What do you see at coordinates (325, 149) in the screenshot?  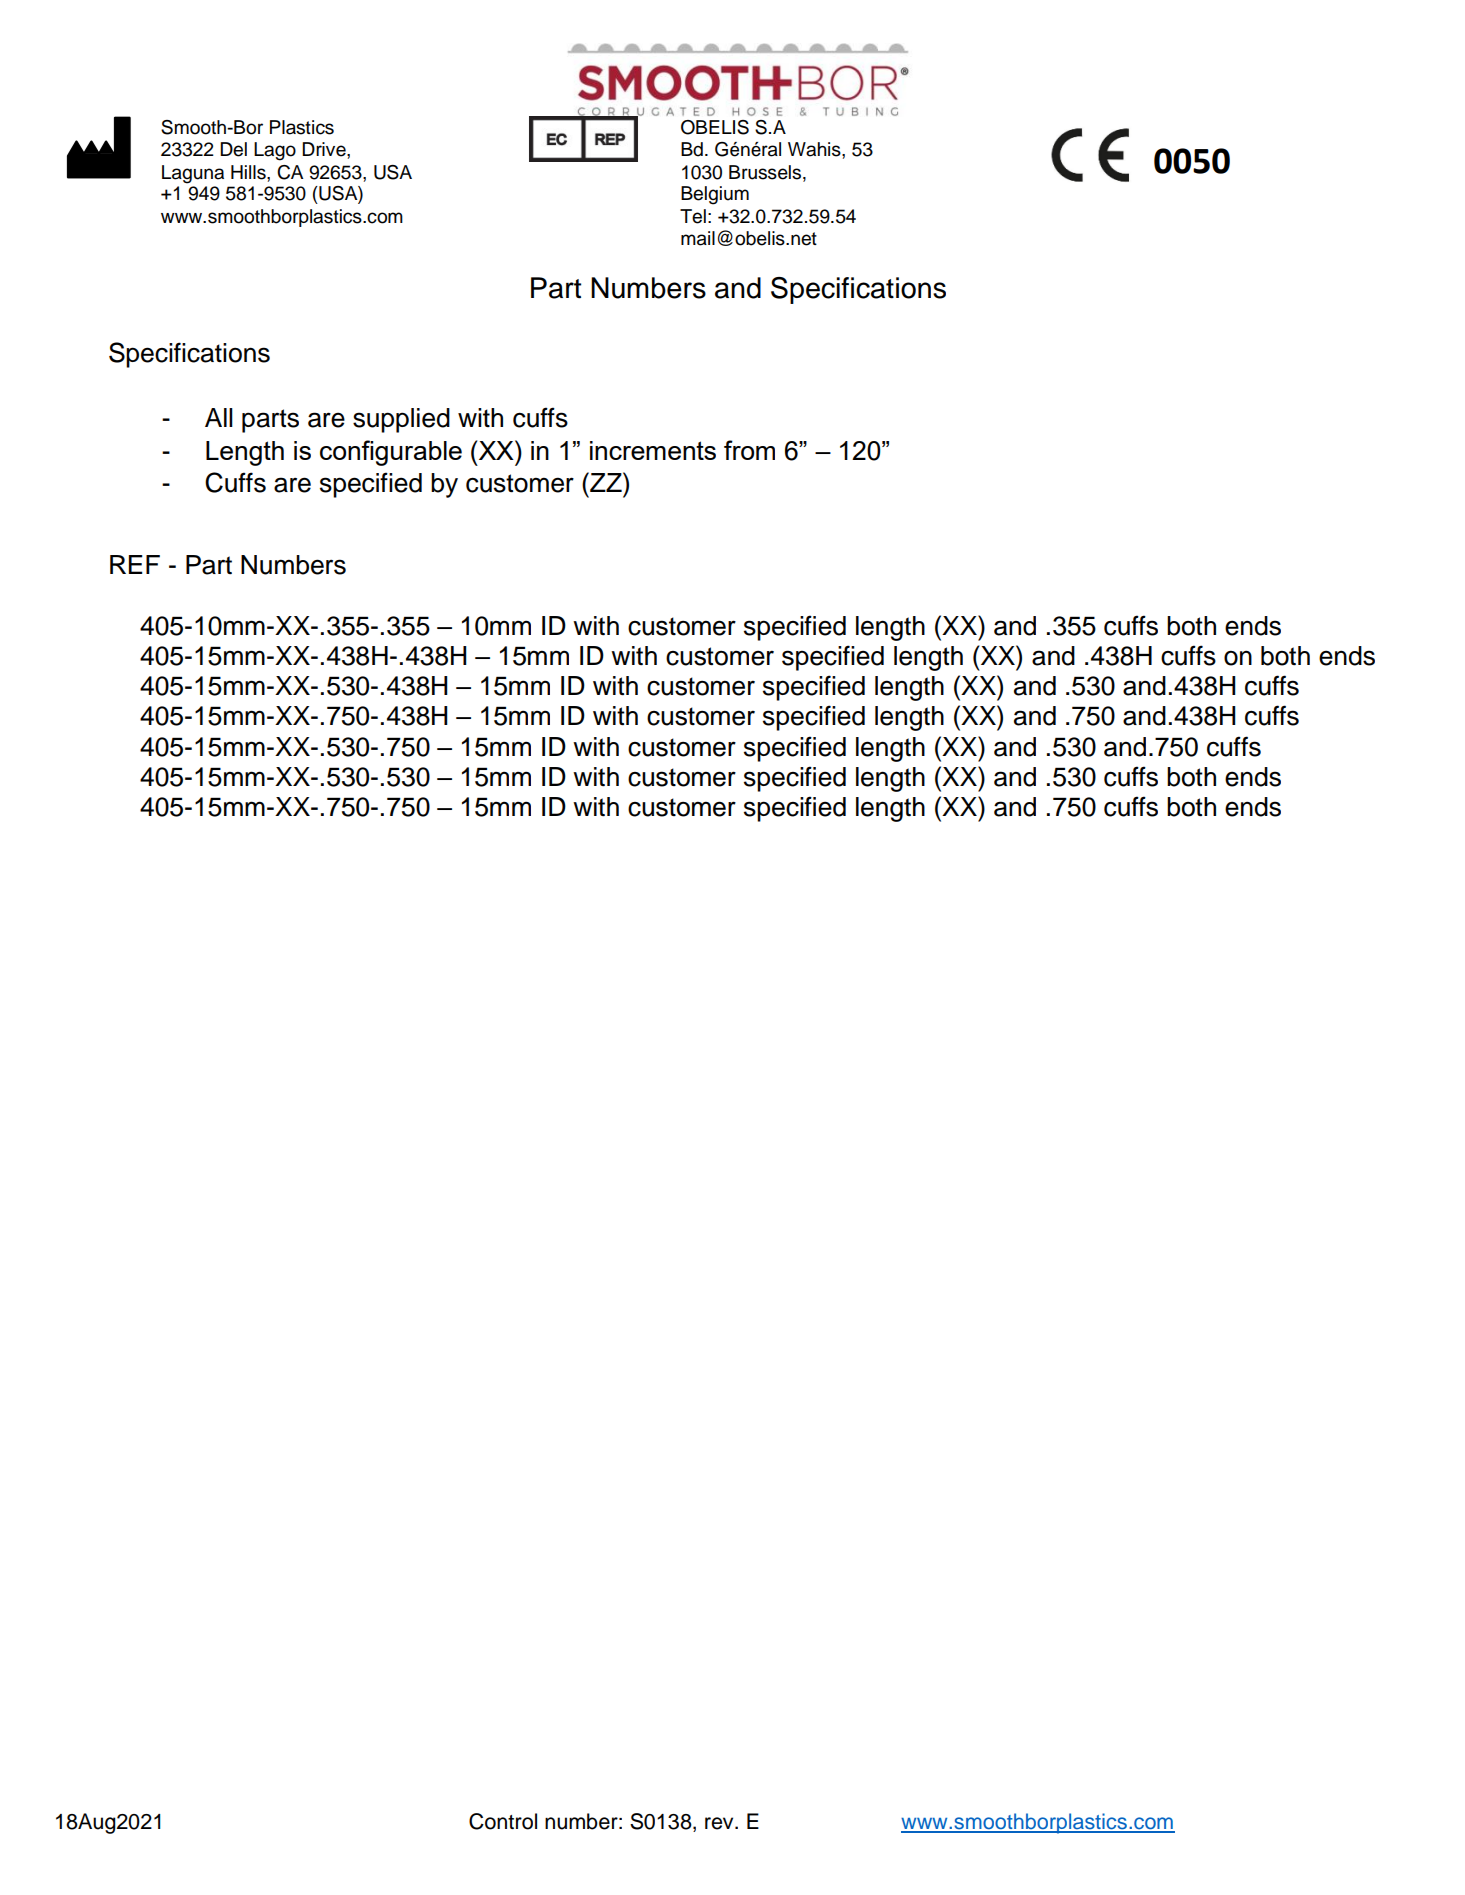 I see `Drive` at bounding box center [325, 149].
